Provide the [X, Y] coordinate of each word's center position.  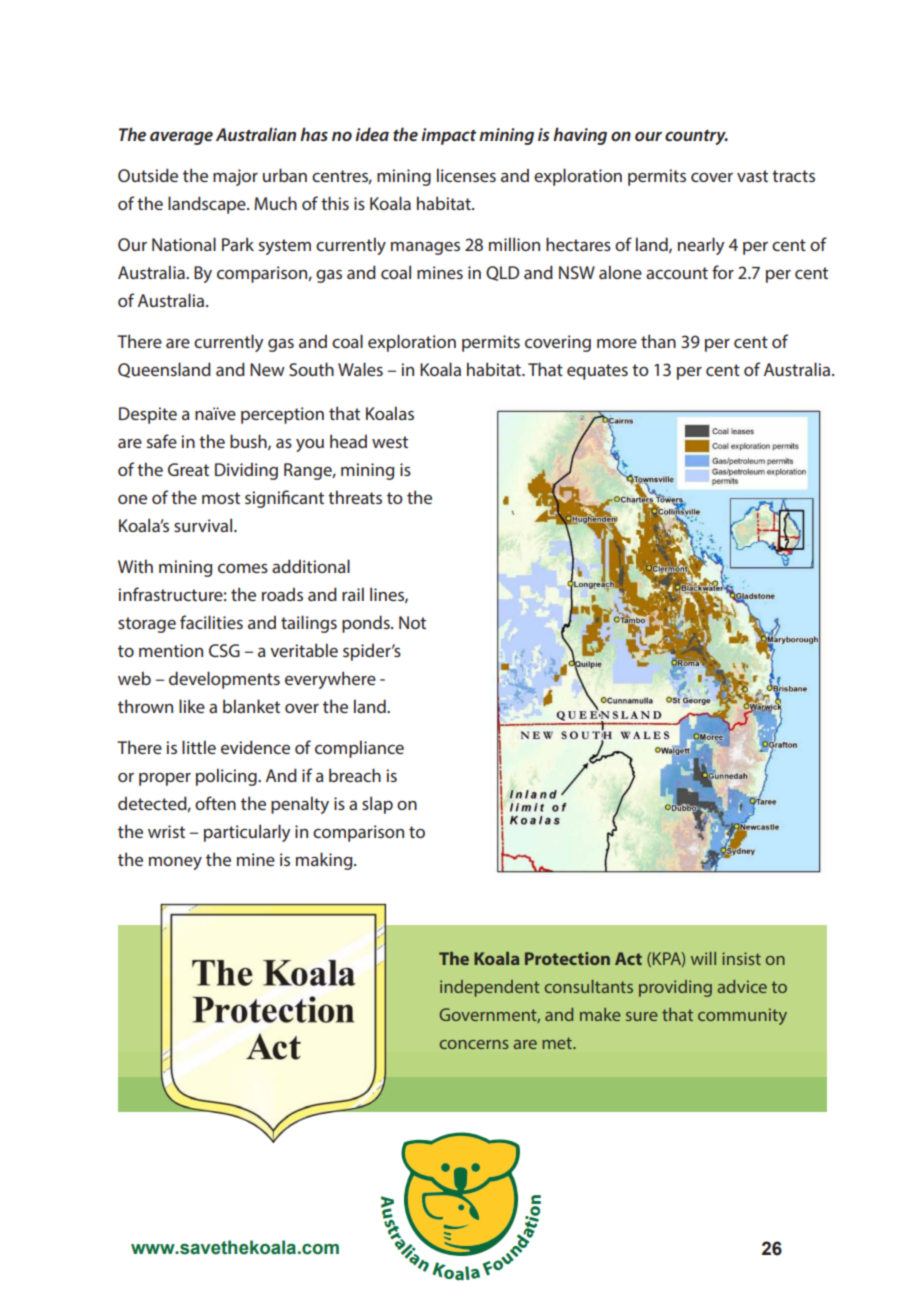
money [175, 863]
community [742, 1016]
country [696, 137]
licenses [466, 175]
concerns [474, 1044]
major [235, 177]
